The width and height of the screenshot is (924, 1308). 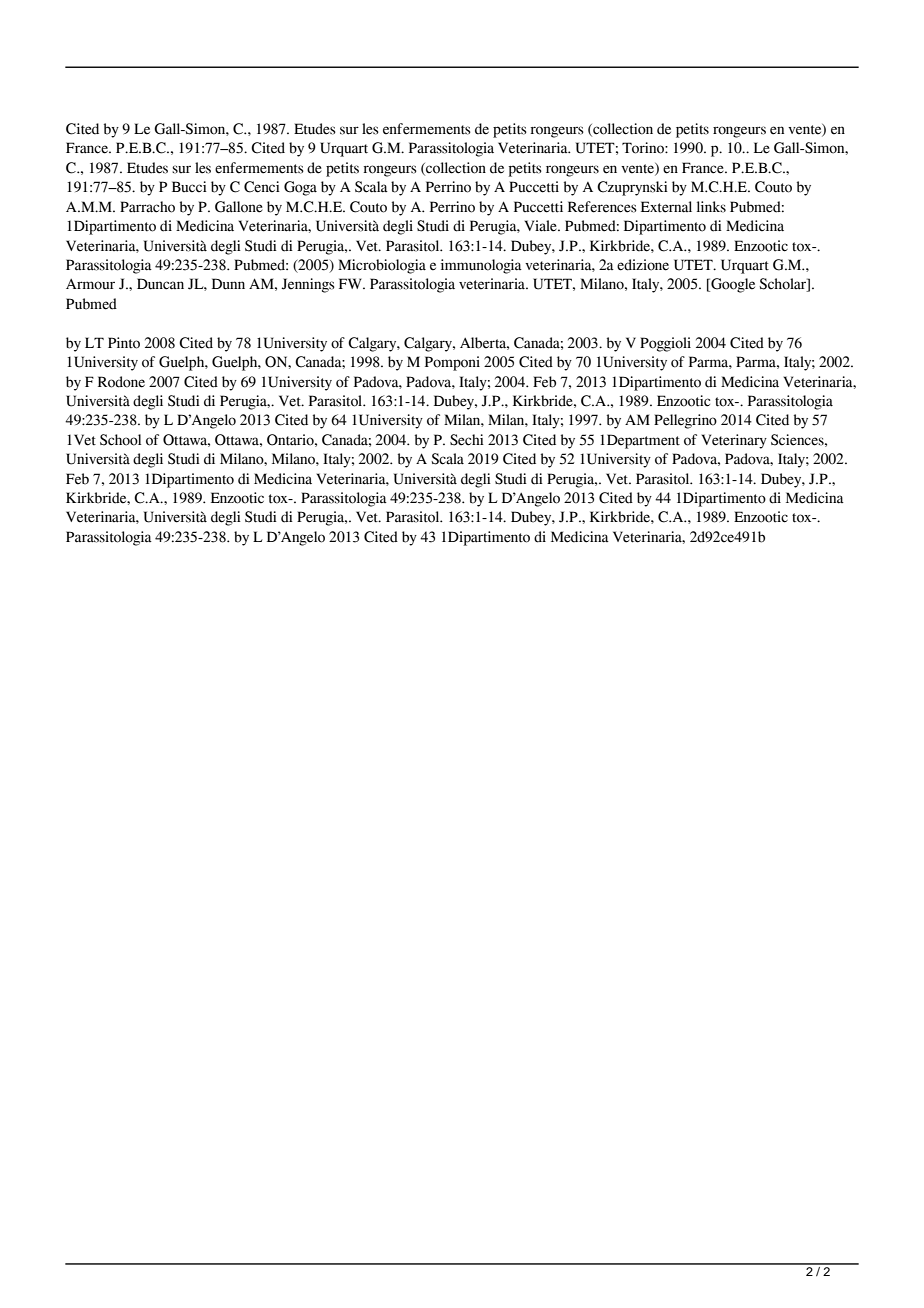 What do you see at coordinates (734, 441) in the screenshot?
I see `Veterinary` at bounding box center [734, 441].
